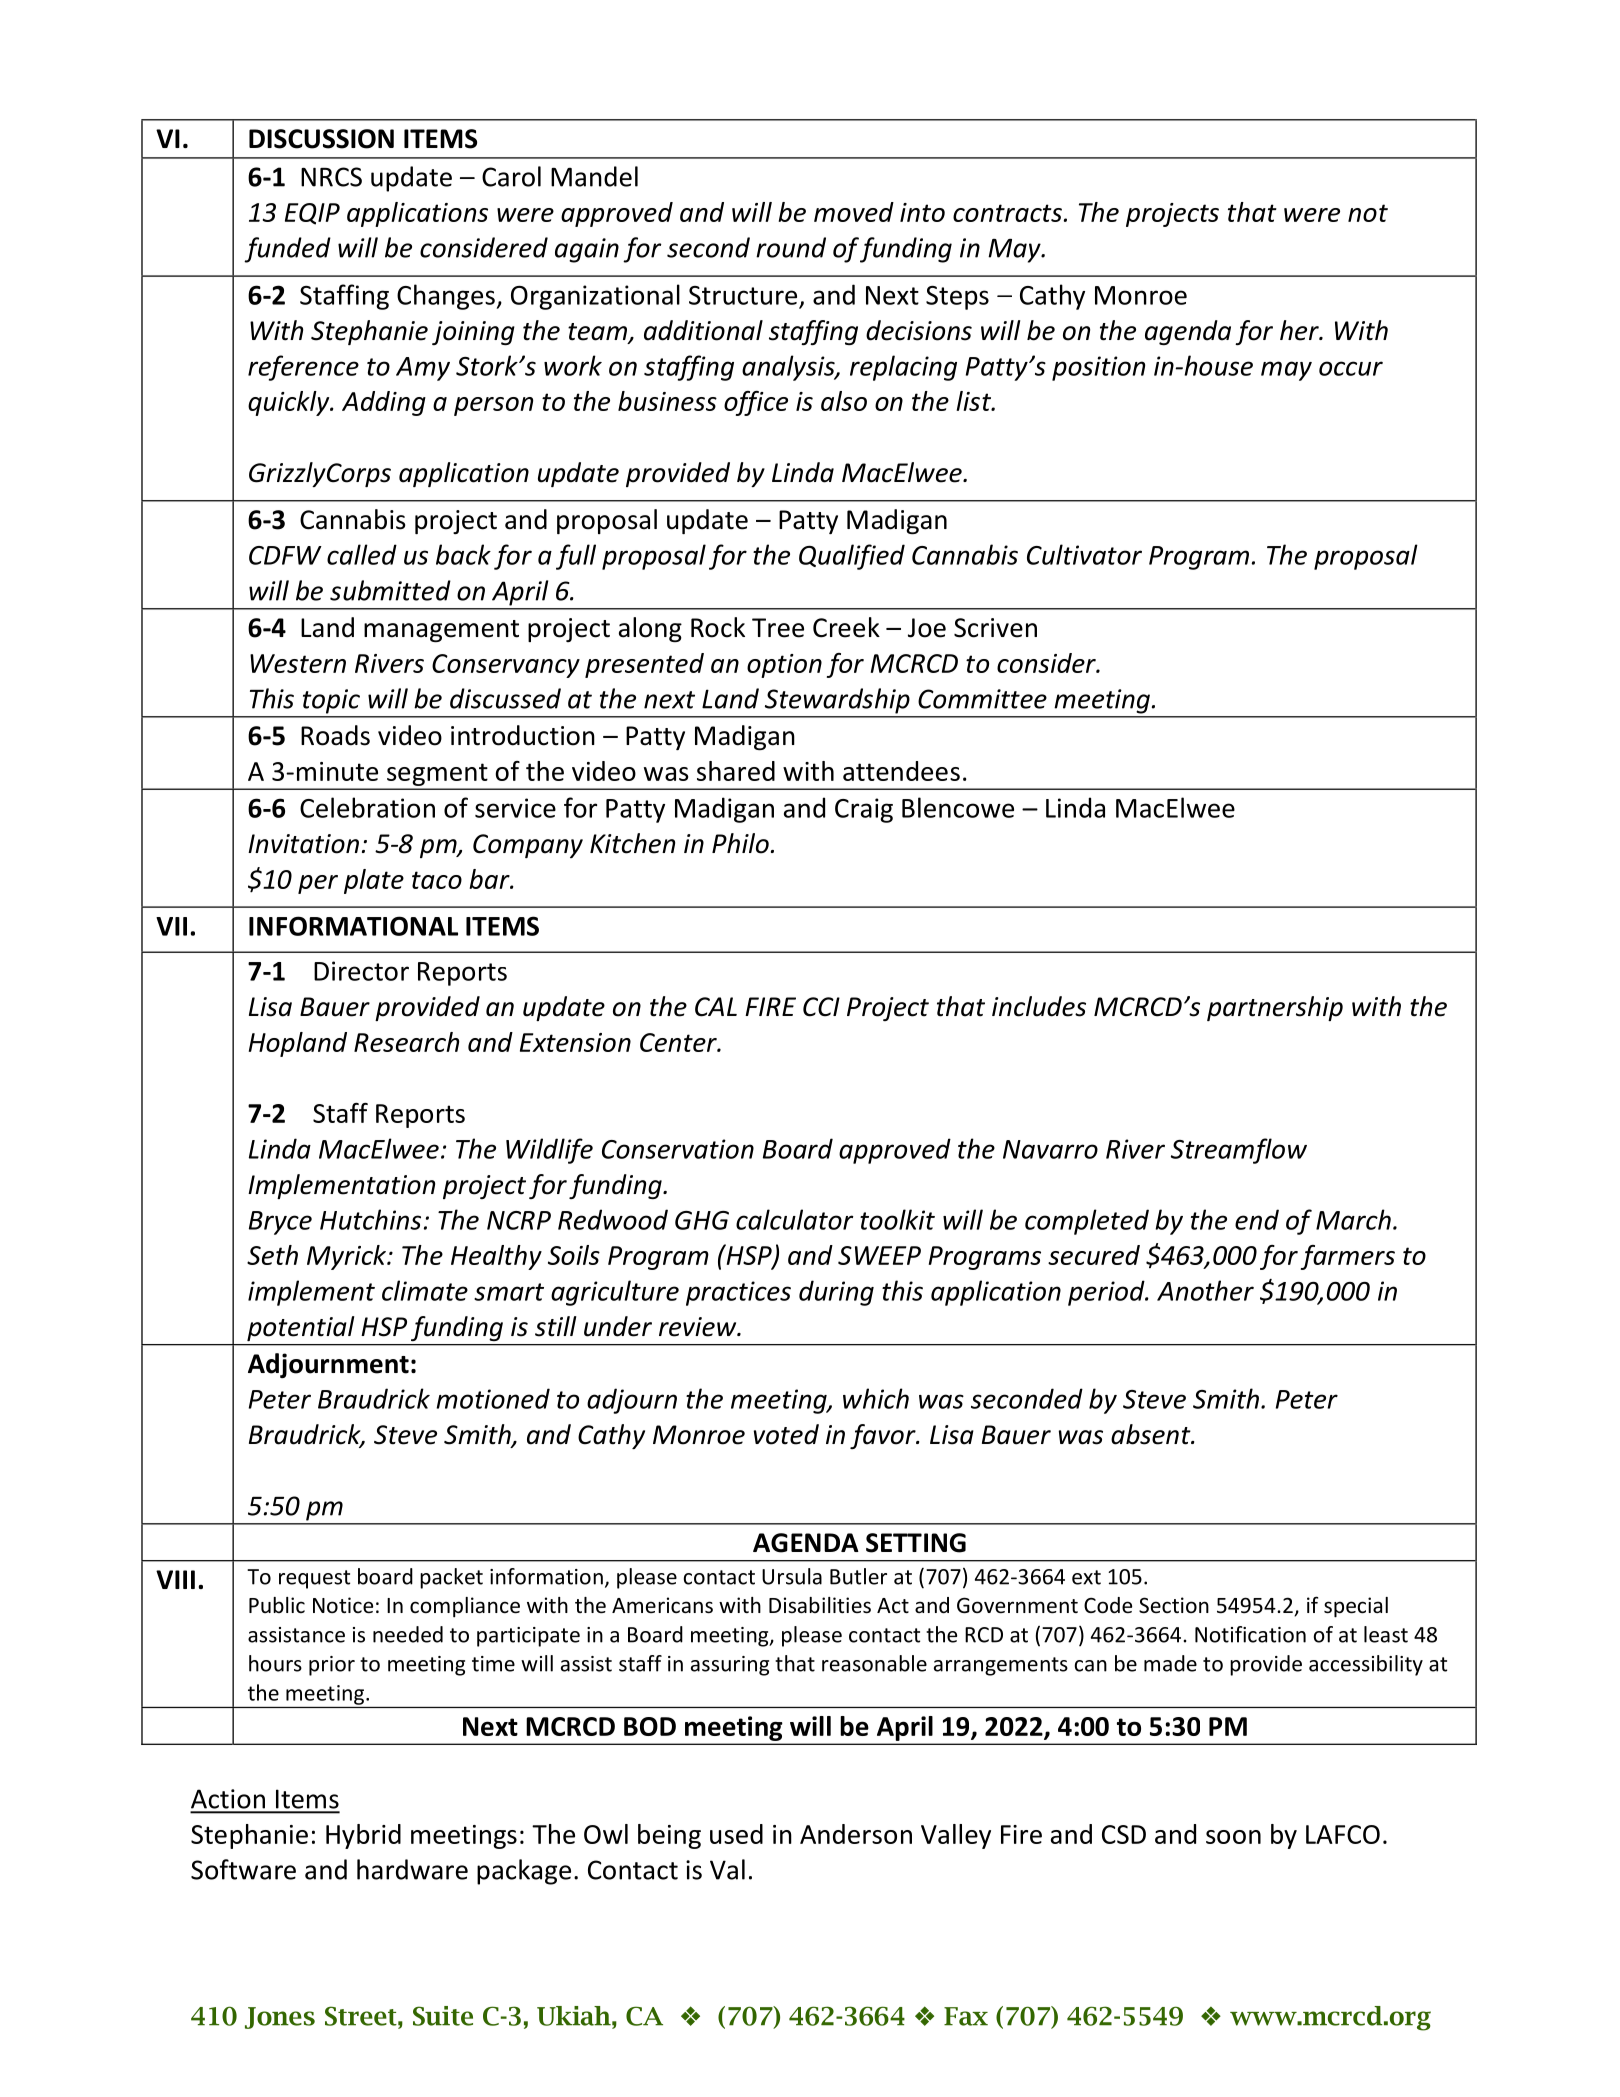 This screenshot has width=1620, height=2097. What do you see at coordinates (1239, 1151) in the screenshot?
I see `Streamflow` at bounding box center [1239, 1151].
